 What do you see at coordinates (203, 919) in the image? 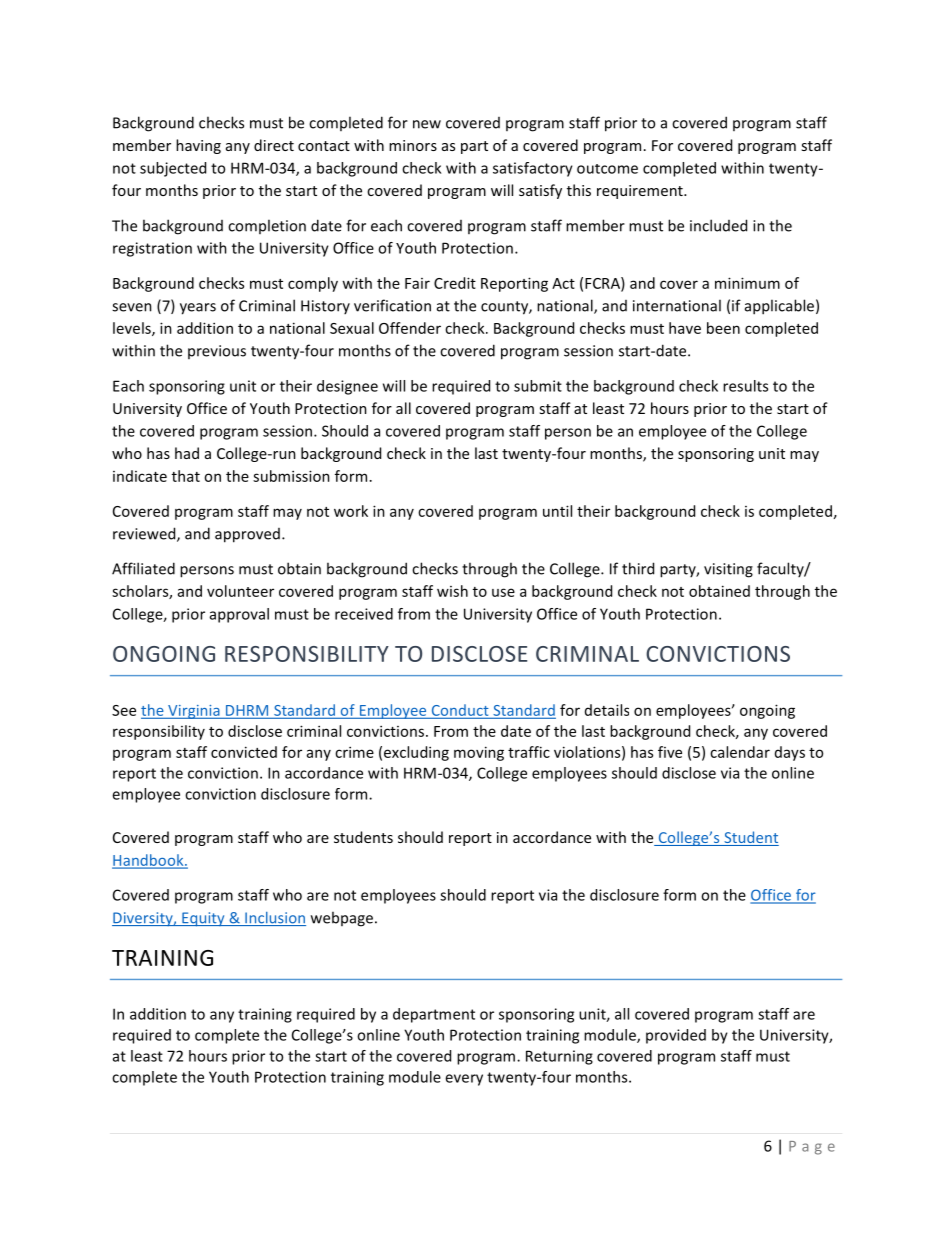
I see `Equity` at bounding box center [203, 919].
